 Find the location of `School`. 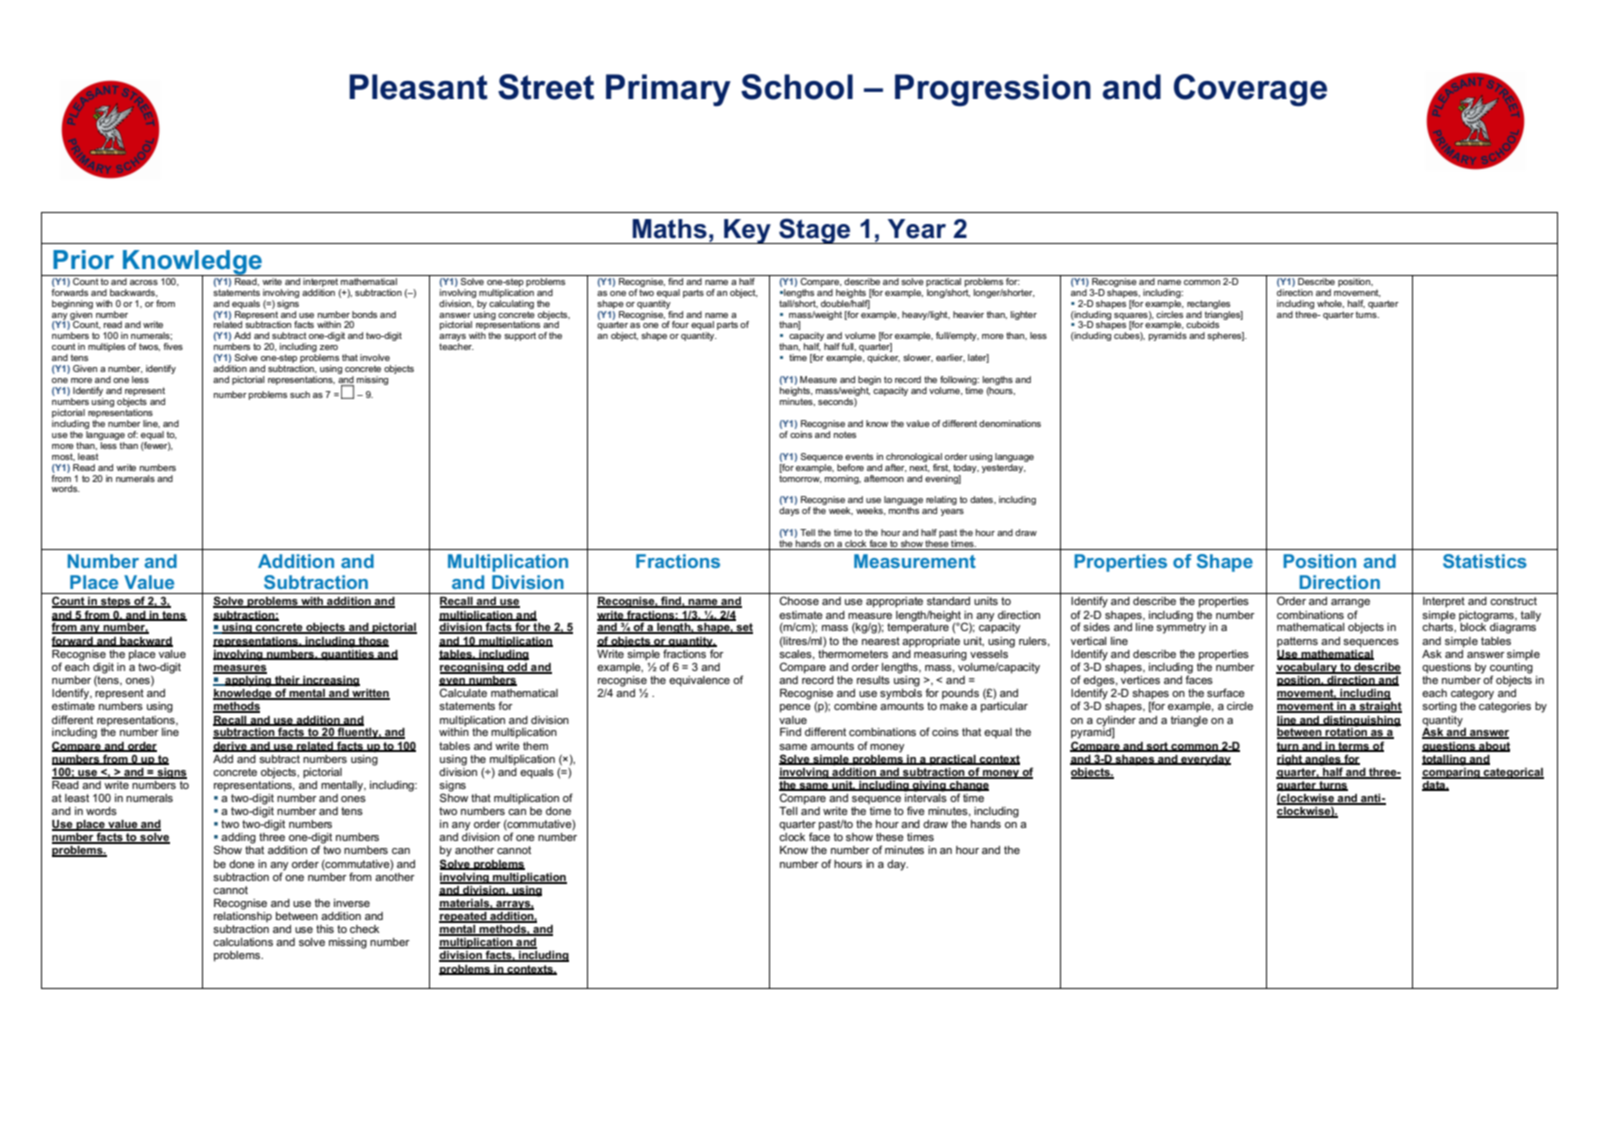

School is located at coordinates (797, 87).
